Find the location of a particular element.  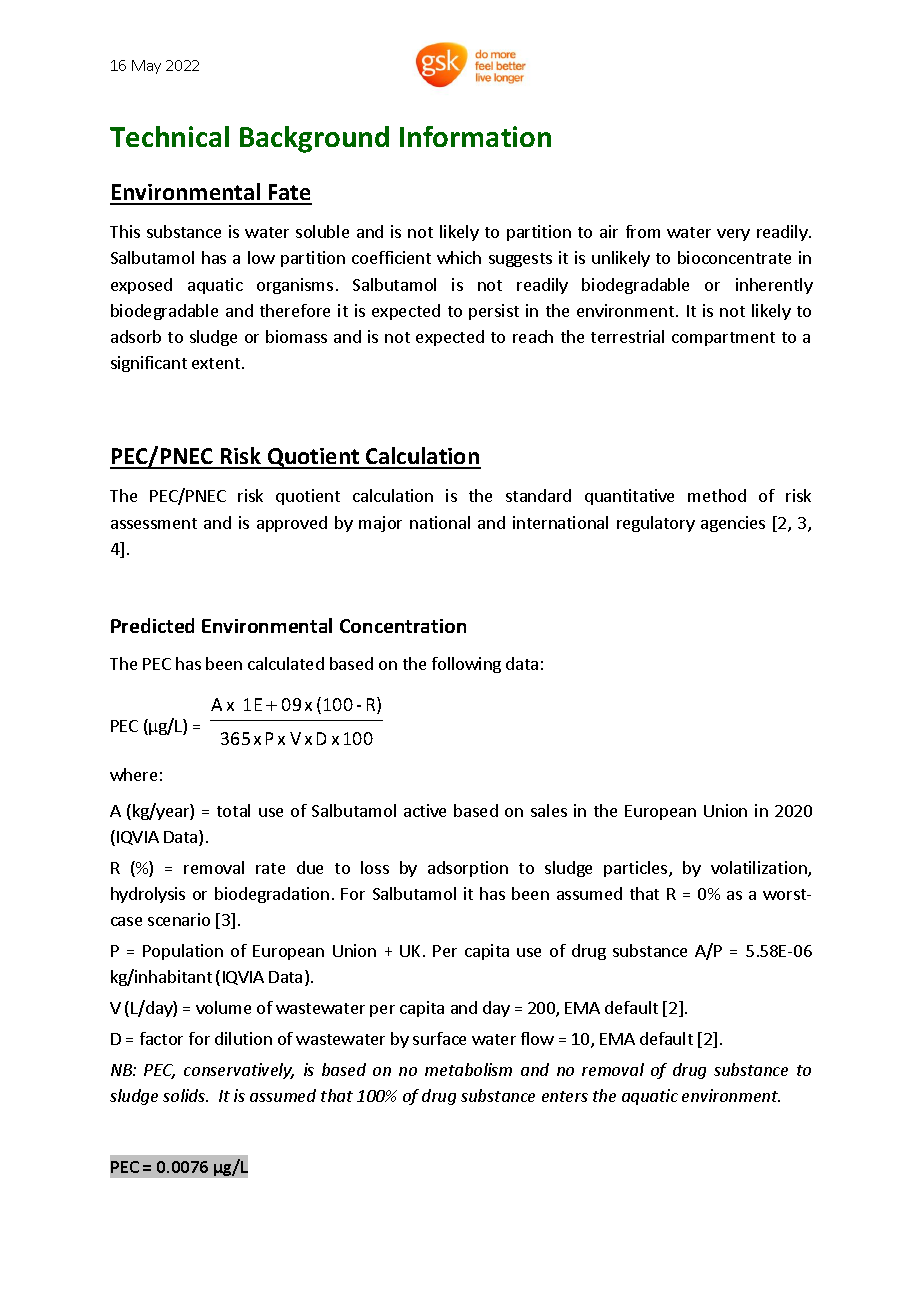

Technical is located at coordinates (169, 136).
